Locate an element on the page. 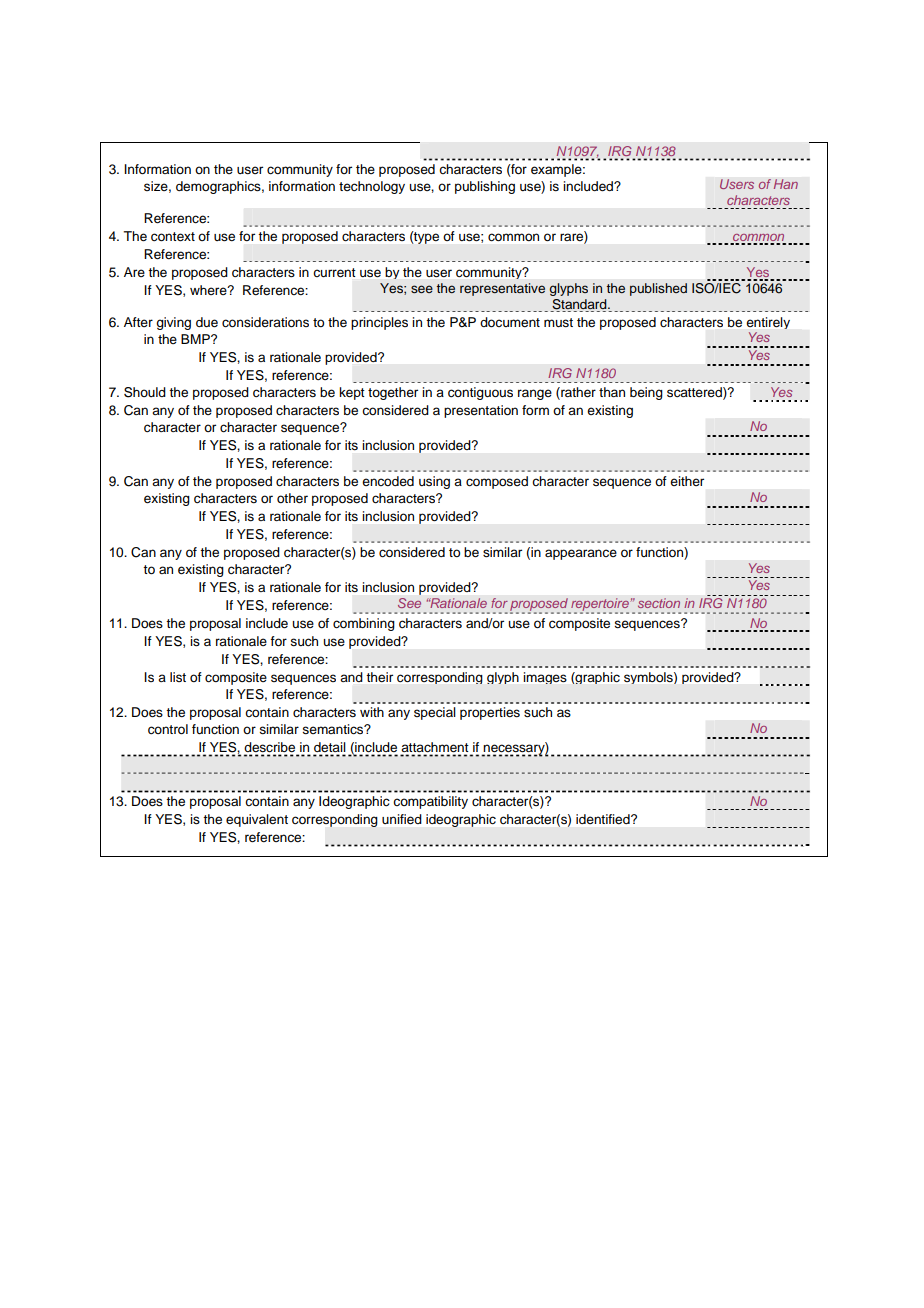 Image resolution: width=924 pixels, height=1308 pixels. their is located at coordinates (380, 677).
